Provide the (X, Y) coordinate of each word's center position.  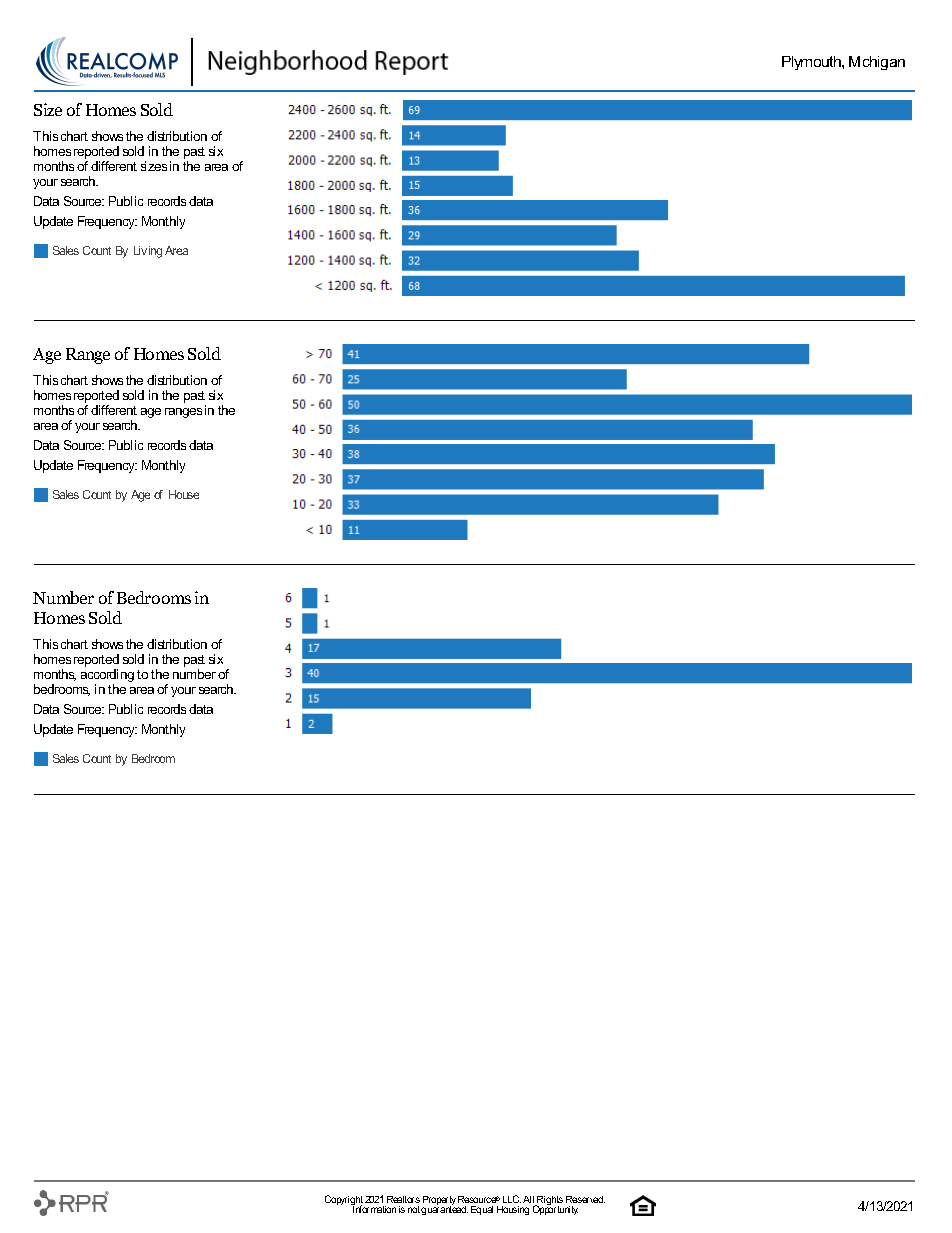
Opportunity (555, 1209)
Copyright (345, 1201)
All (529, 1201)
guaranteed (444, 1209)
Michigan (877, 63)
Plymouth (812, 63)
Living (148, 252)
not (414, 1209)
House (184, 494)
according (107, 677)
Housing (513, 1210)
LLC (512, 1199)
